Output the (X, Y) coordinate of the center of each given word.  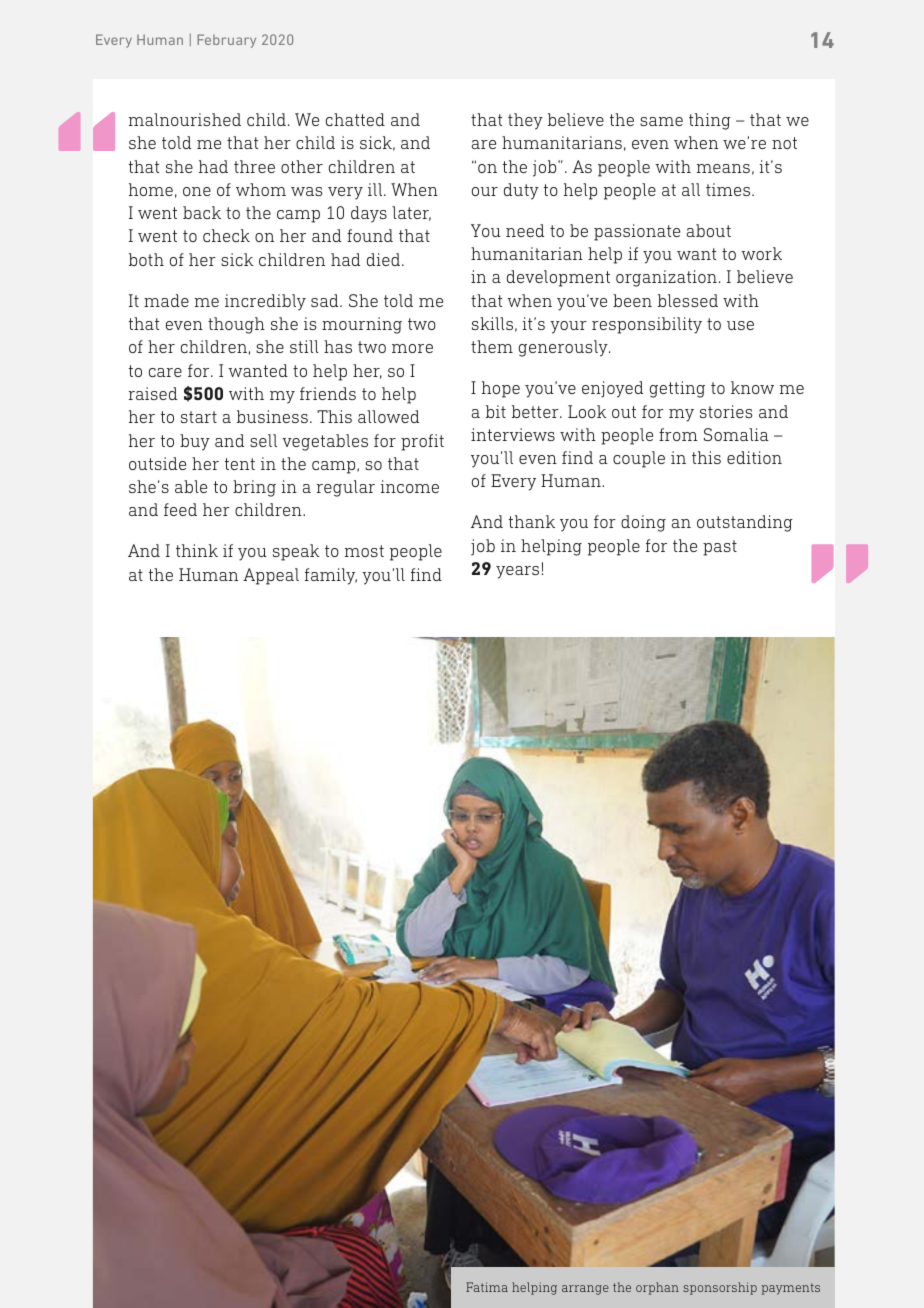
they (525, 121)
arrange (585, 1290)
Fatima (487, 1287)
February (226, 41)
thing (710, 121)
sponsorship (720, 1288)
